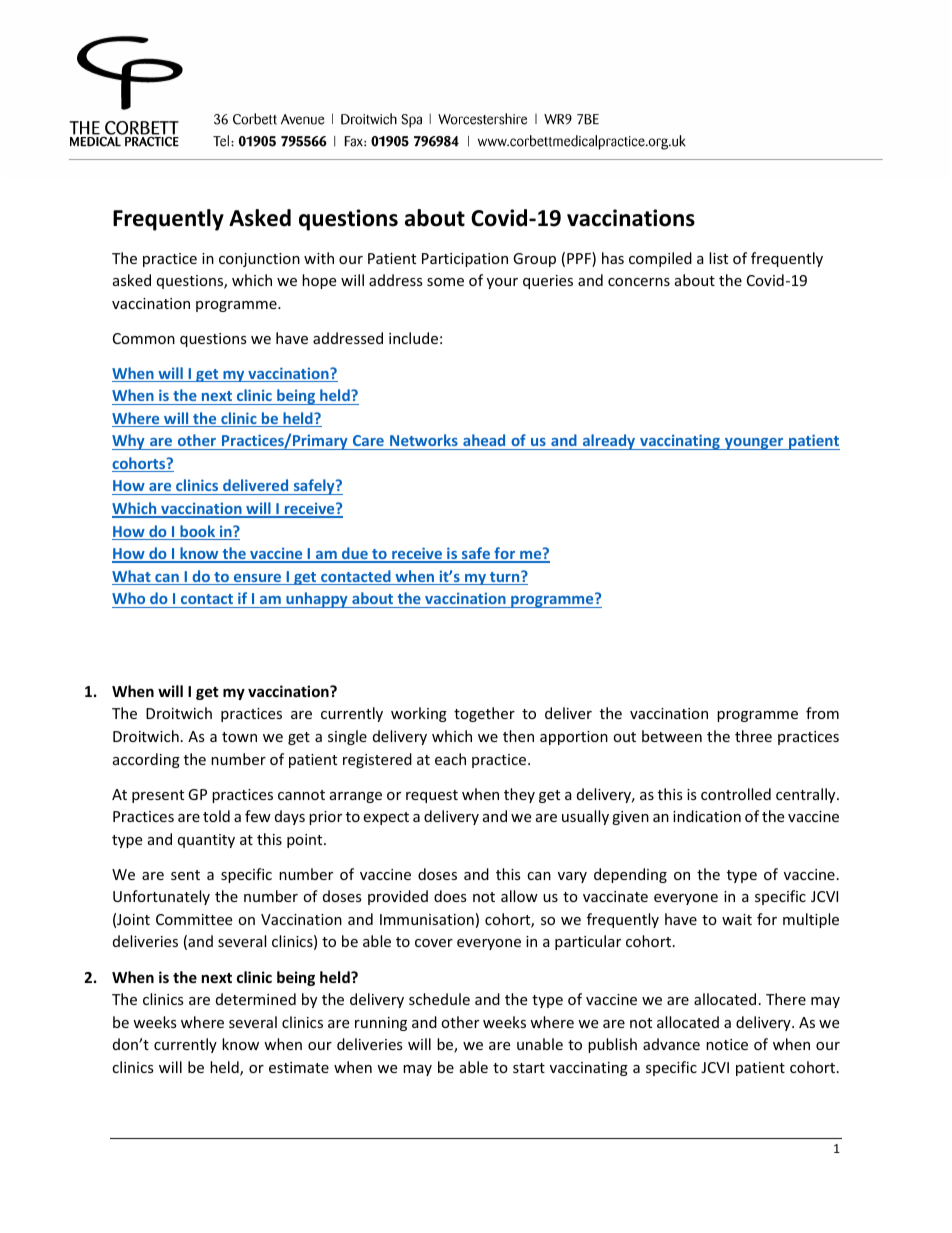 The height and width of the screenshot is (1233, 952). What do you see at coordinates (502, 283) in the screenshot?
I see `your` at bounding box center [502, 283].
